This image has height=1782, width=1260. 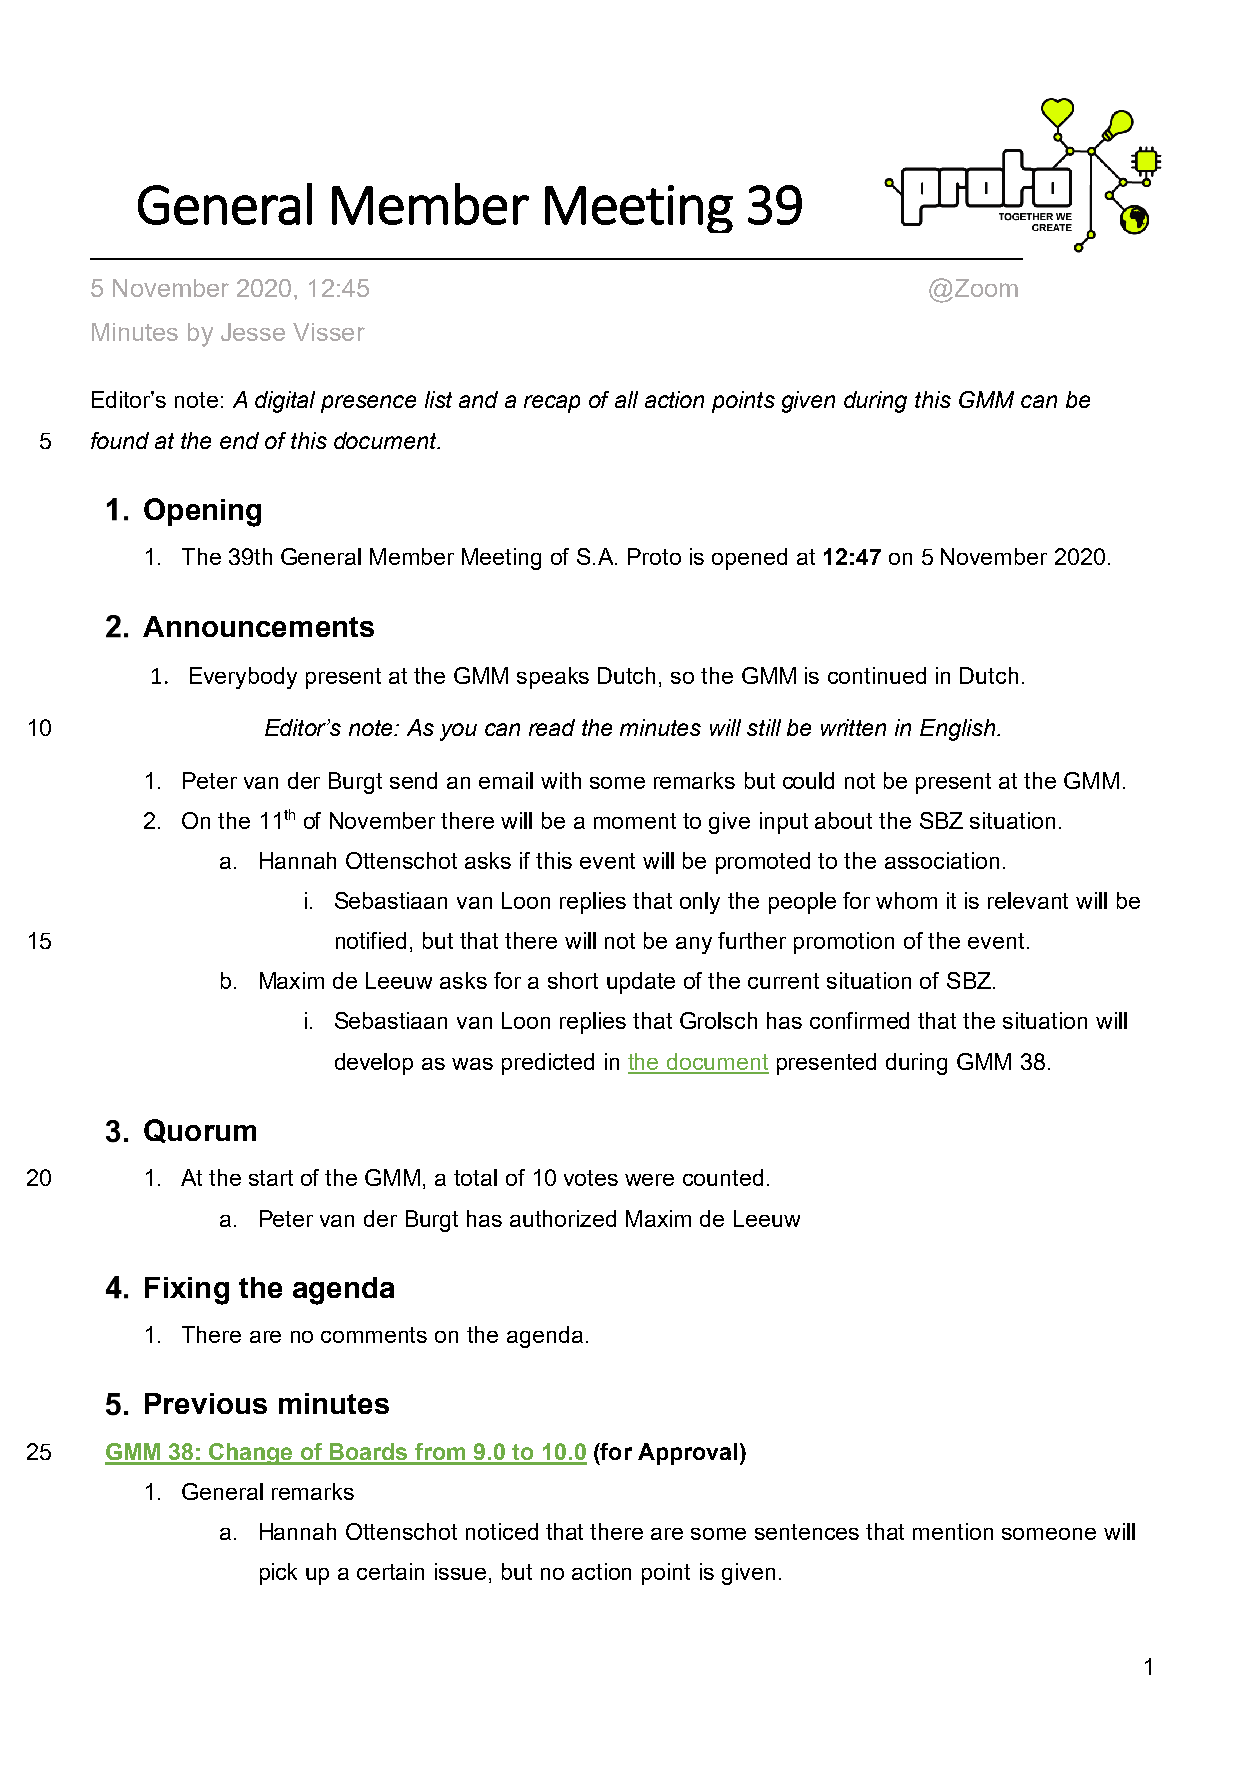 I want to click on noticed, so click(x=502, y=1531).
